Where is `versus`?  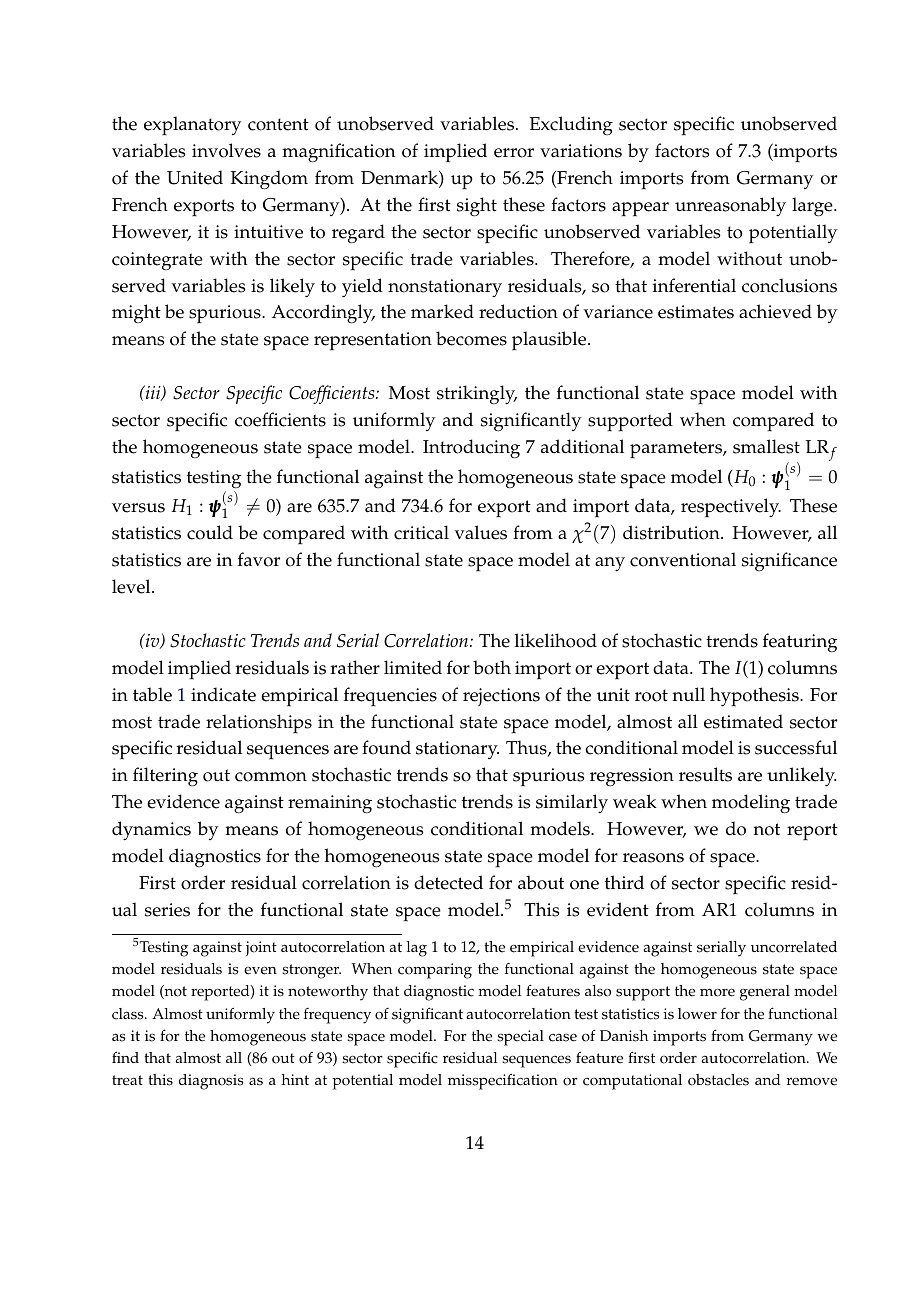
versus is located at coordinates (138, 508).
